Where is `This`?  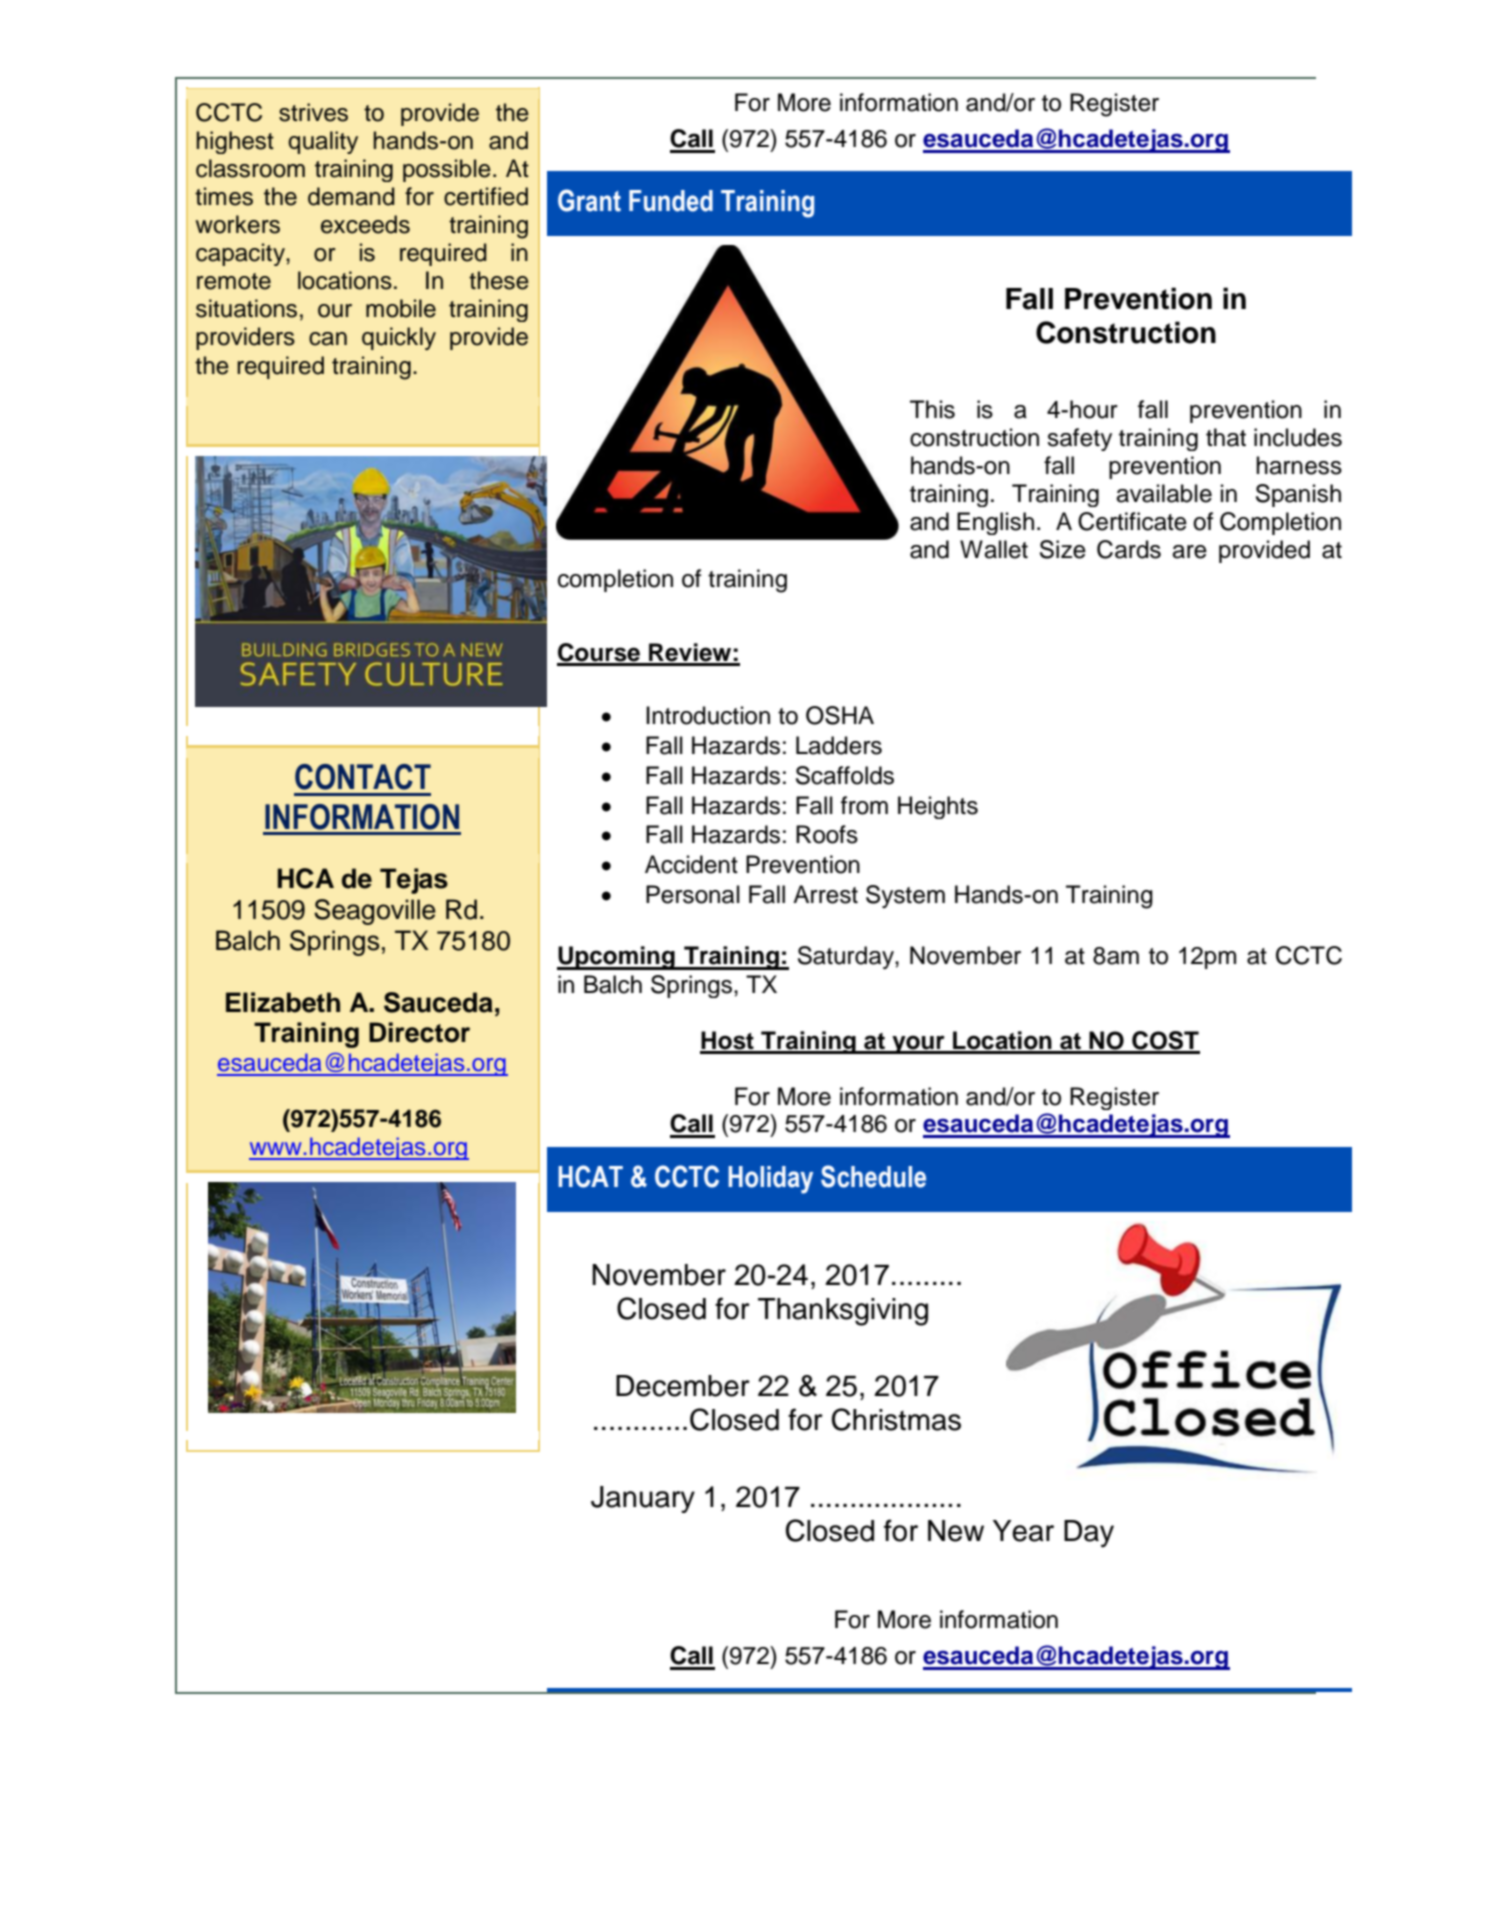 This is located at coordinates (932, 409).
